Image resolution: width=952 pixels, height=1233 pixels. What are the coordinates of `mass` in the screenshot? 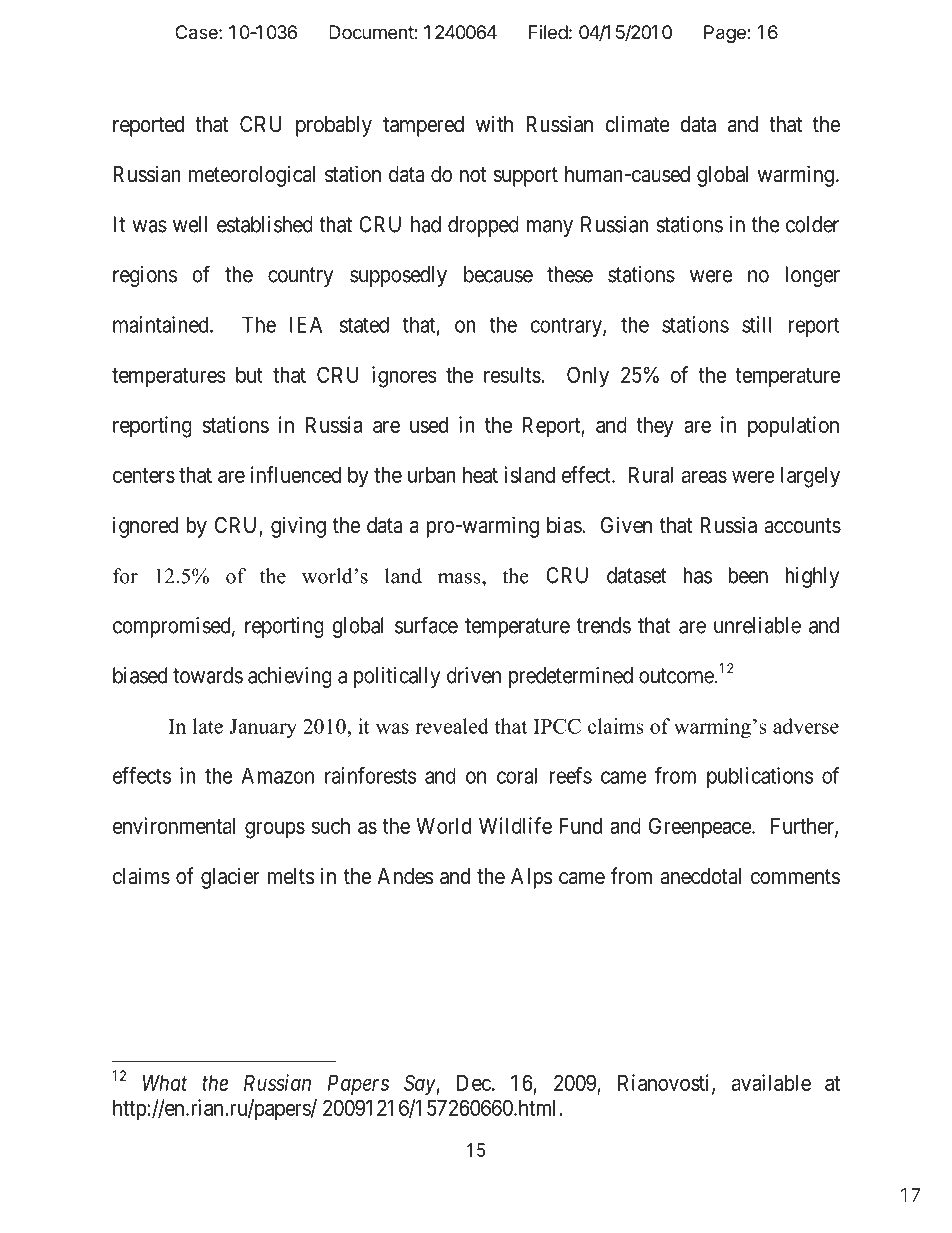 It's located at (460, 578).
